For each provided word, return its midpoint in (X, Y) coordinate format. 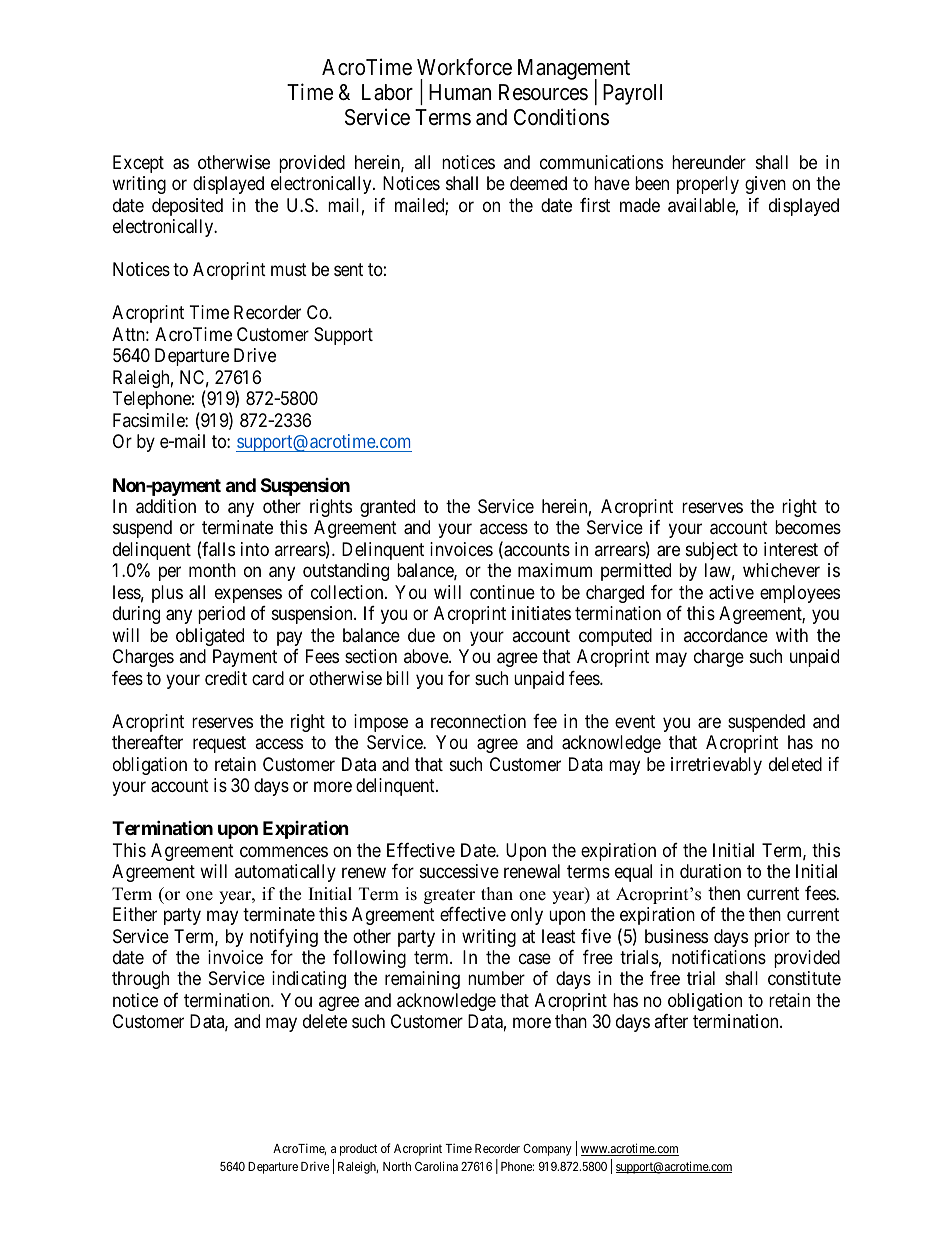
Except (138, 164)
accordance (726, 635)
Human (460, 92)
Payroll (632, 94)
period (221, 615)
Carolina (436, 1166)
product (358, 1150)
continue (502, 592)
